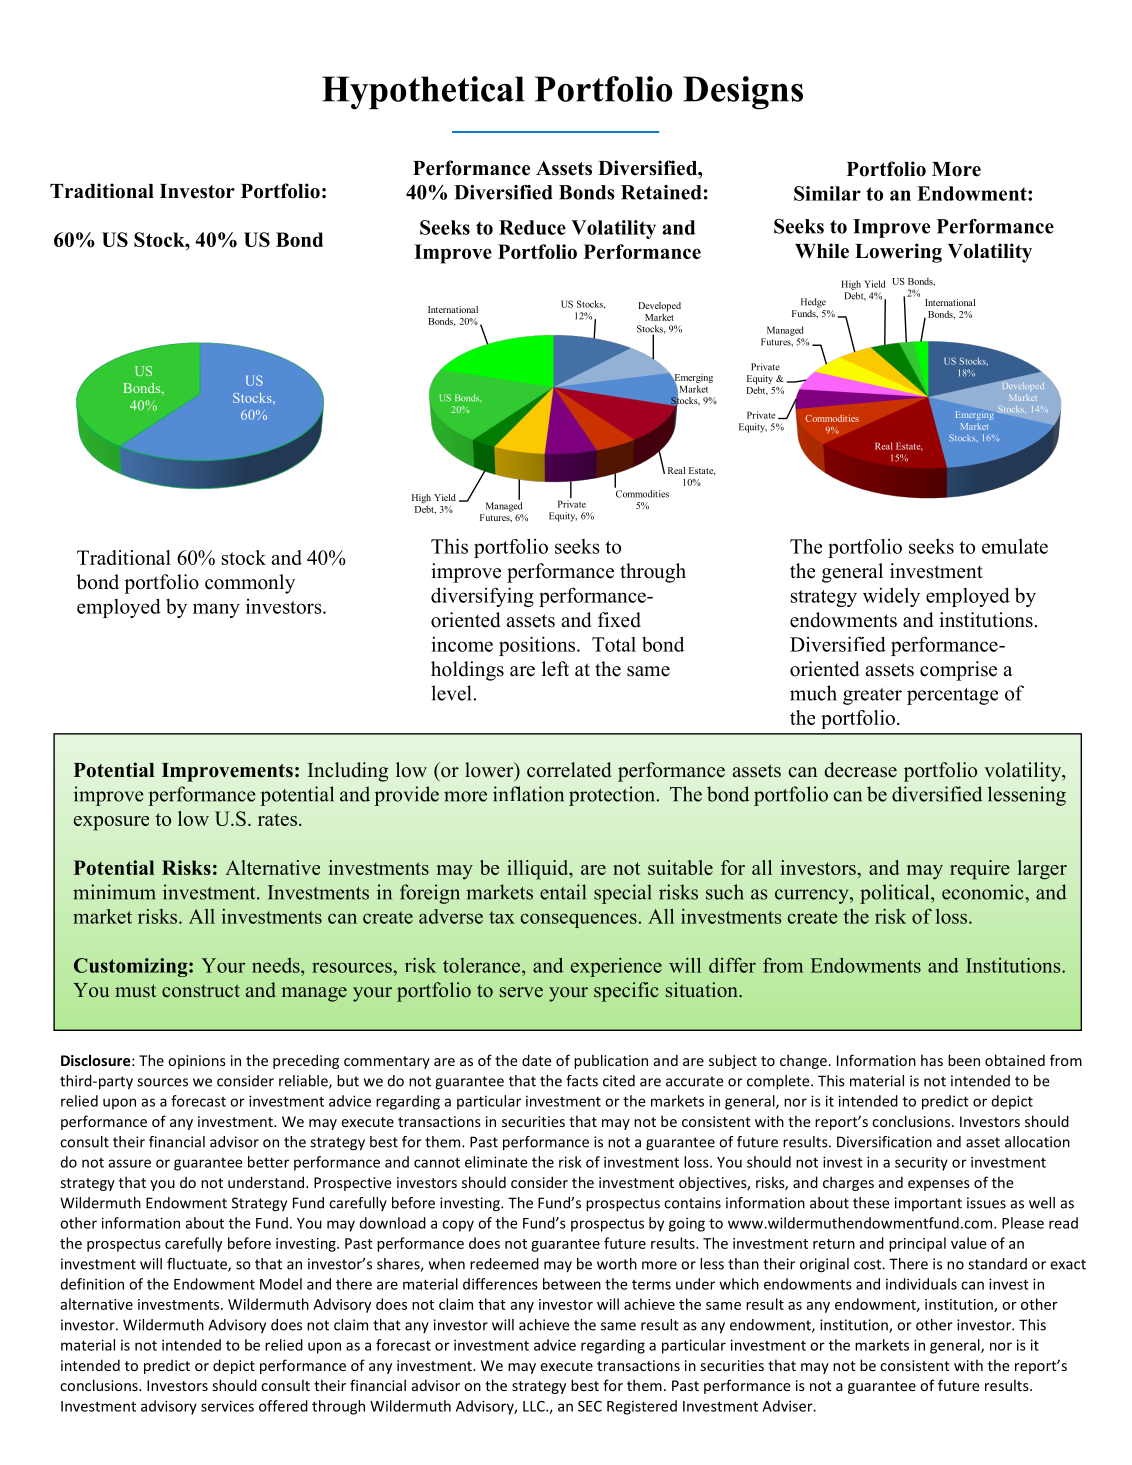 The height and width of the screenshot is (1465, 1132). Describe the element at coordinates (661, 192) in the screenshot. I see `Retained` at that location.
